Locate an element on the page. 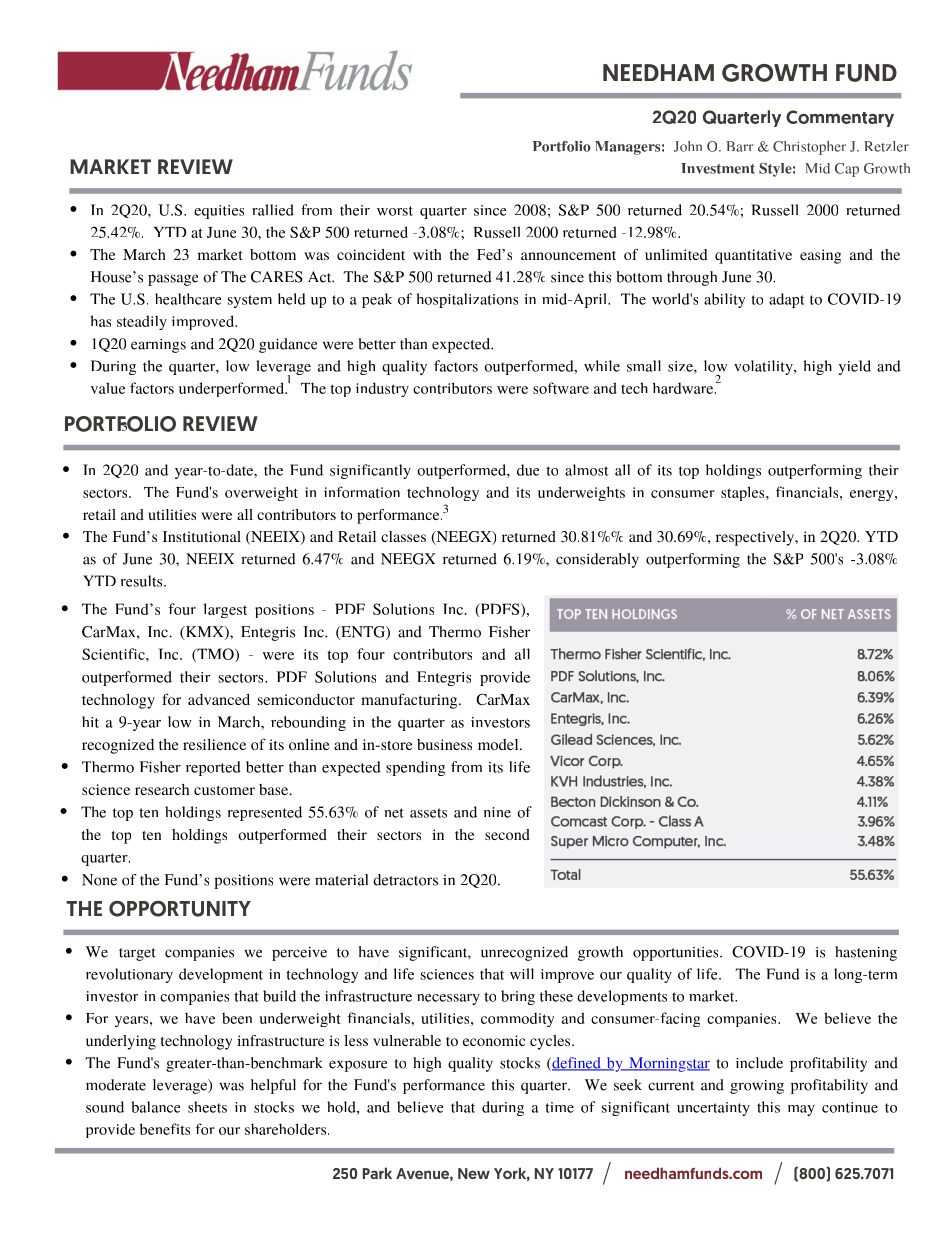 The height and width of the document is (1233, 952). Barr is located at coordinates (740, 146).
